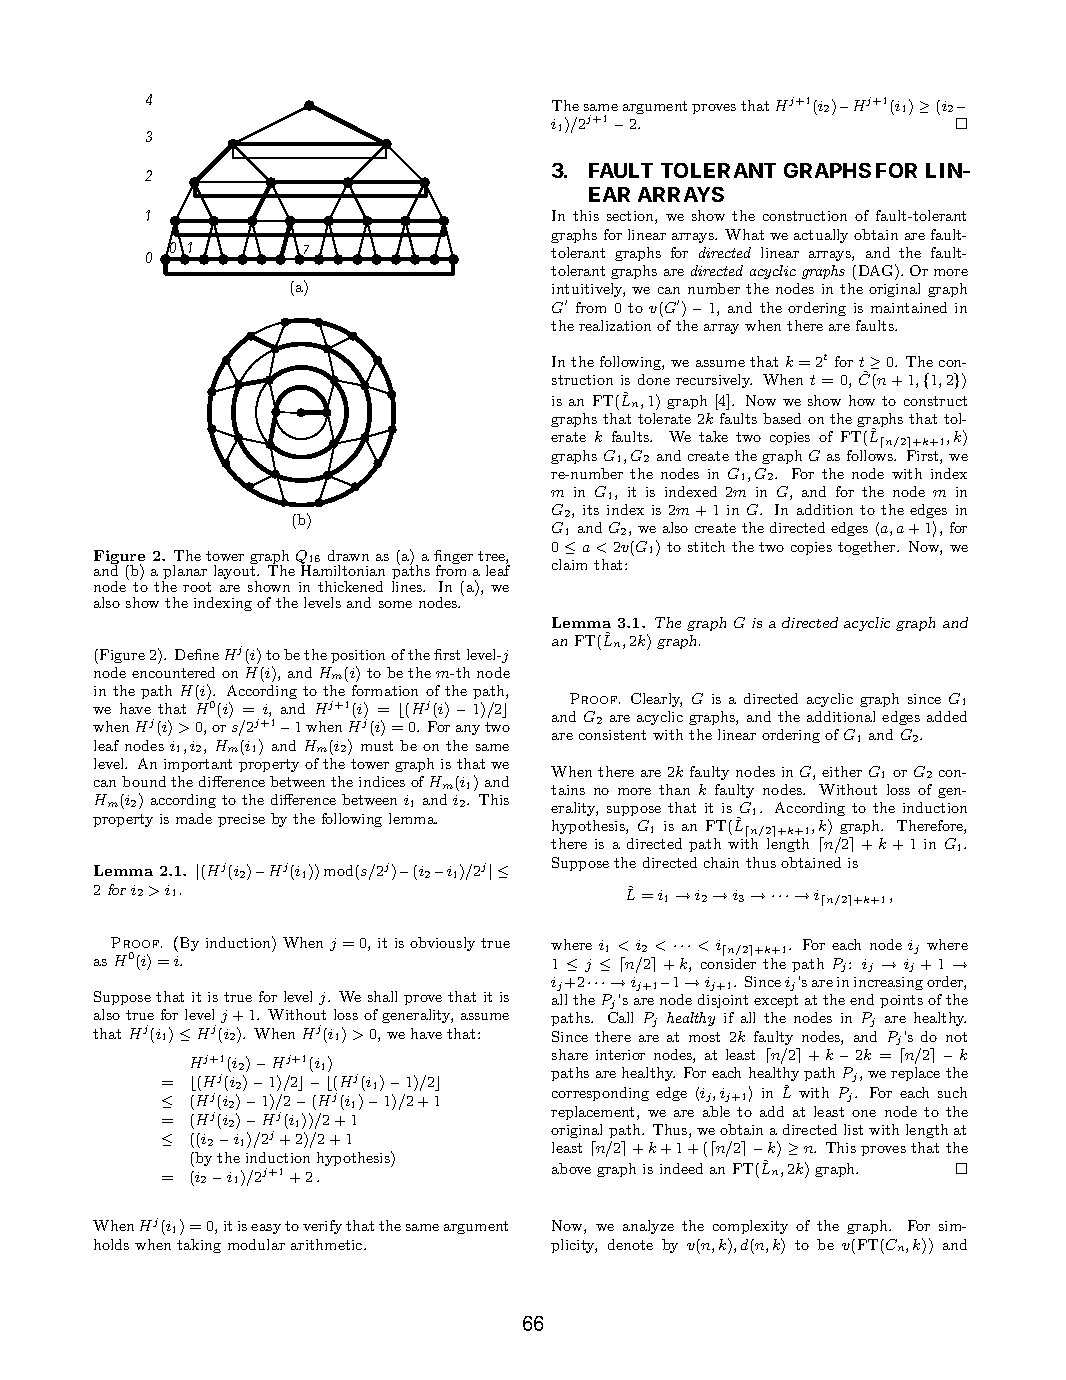 The width and height of the document is (1066, 1380). Describe the element at coordinates (468, 730) in the document. I see `any` at that location.
